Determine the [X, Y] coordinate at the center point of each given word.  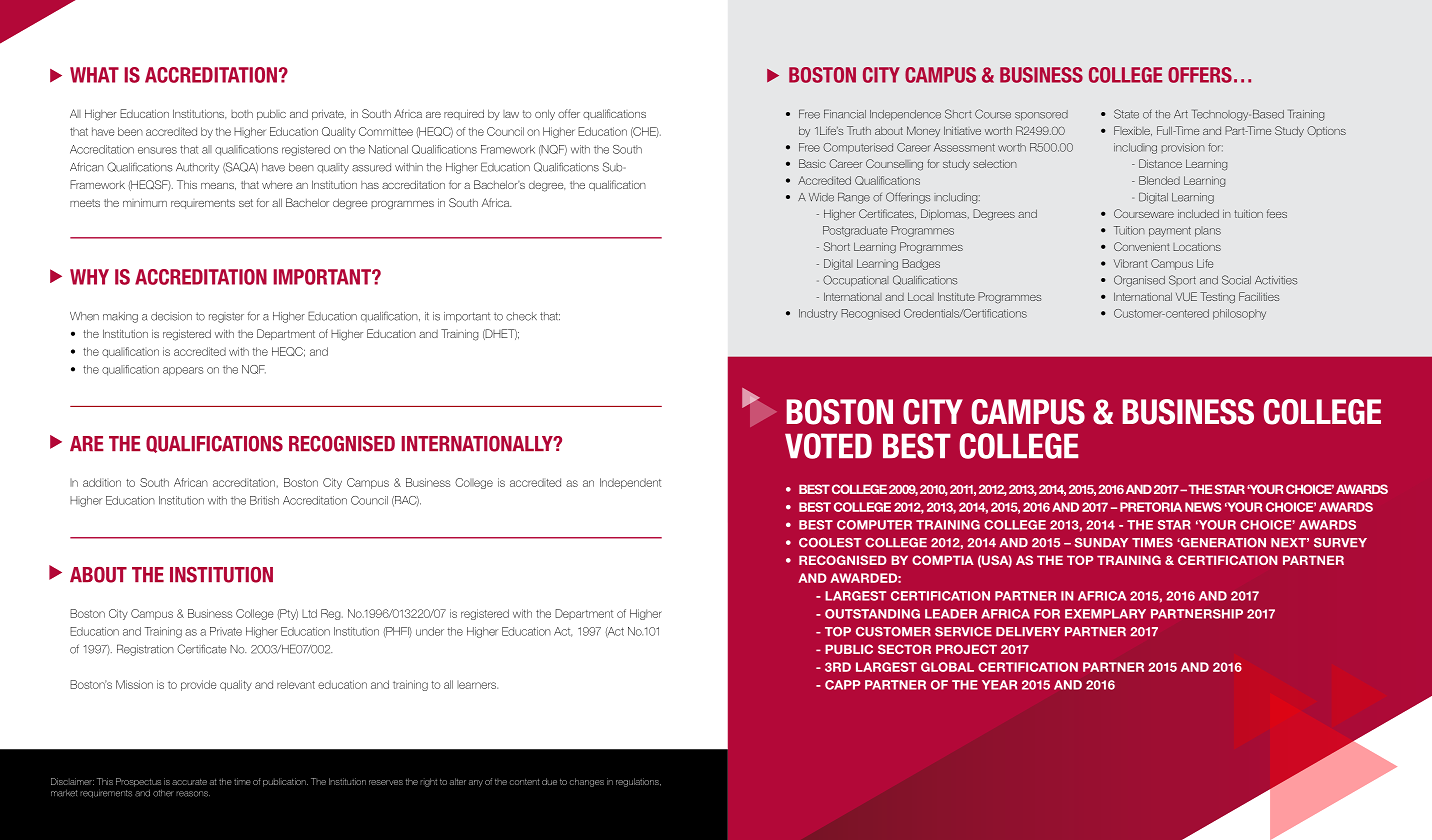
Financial [845, 114]
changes [587, 782]
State [1126, 114]
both [242, 114]
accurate [189, 782]
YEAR [999, 685]
